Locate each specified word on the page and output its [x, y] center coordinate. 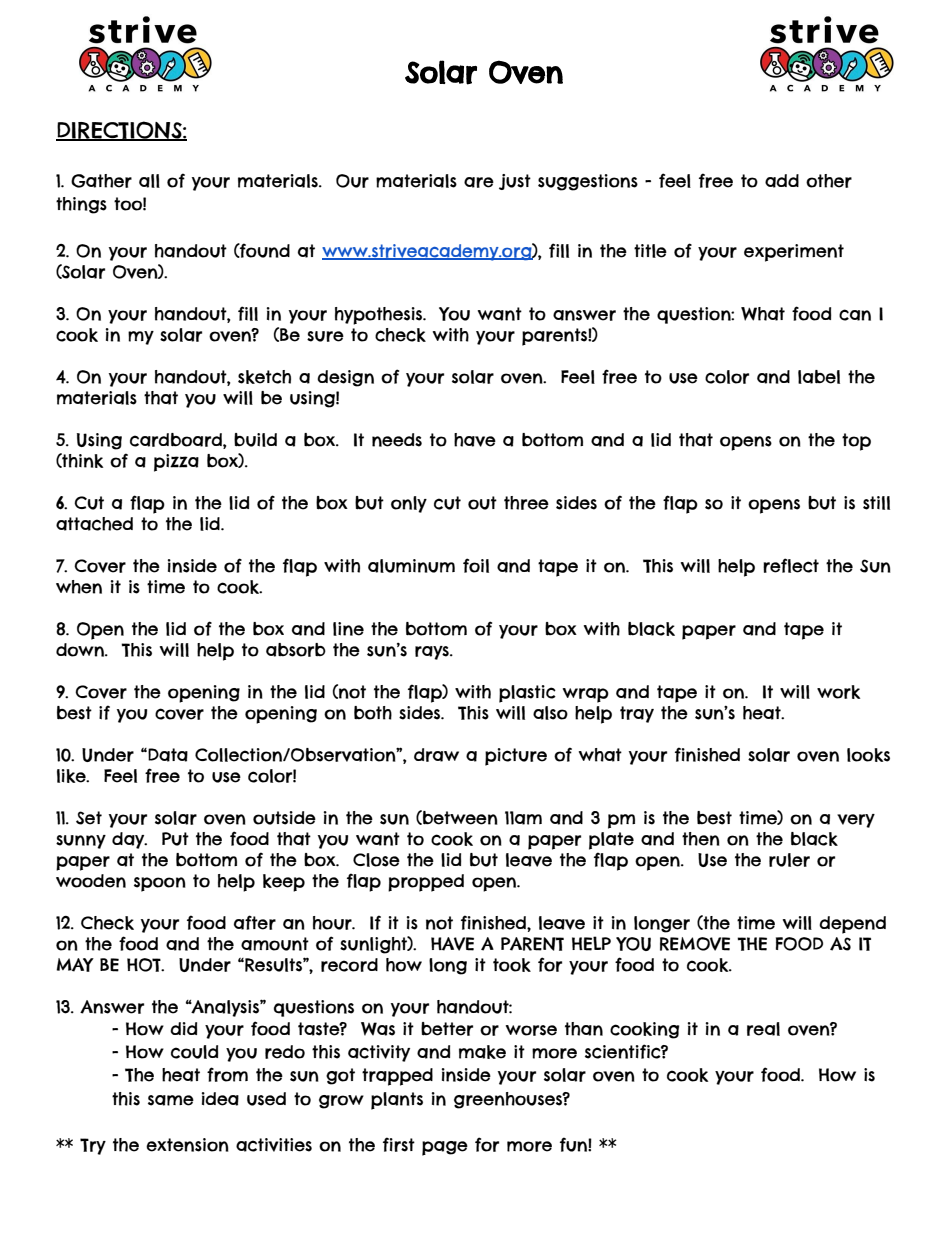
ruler [789, 860]
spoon [160, 884]
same [171, 1100]
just [515, 182]
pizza [176, 463]
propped [426, 883]
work [838, 692]
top [856, 442]
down [81, 650]
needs [397, 440]
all [149, 181]
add [782, 181]
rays [433, 653]
